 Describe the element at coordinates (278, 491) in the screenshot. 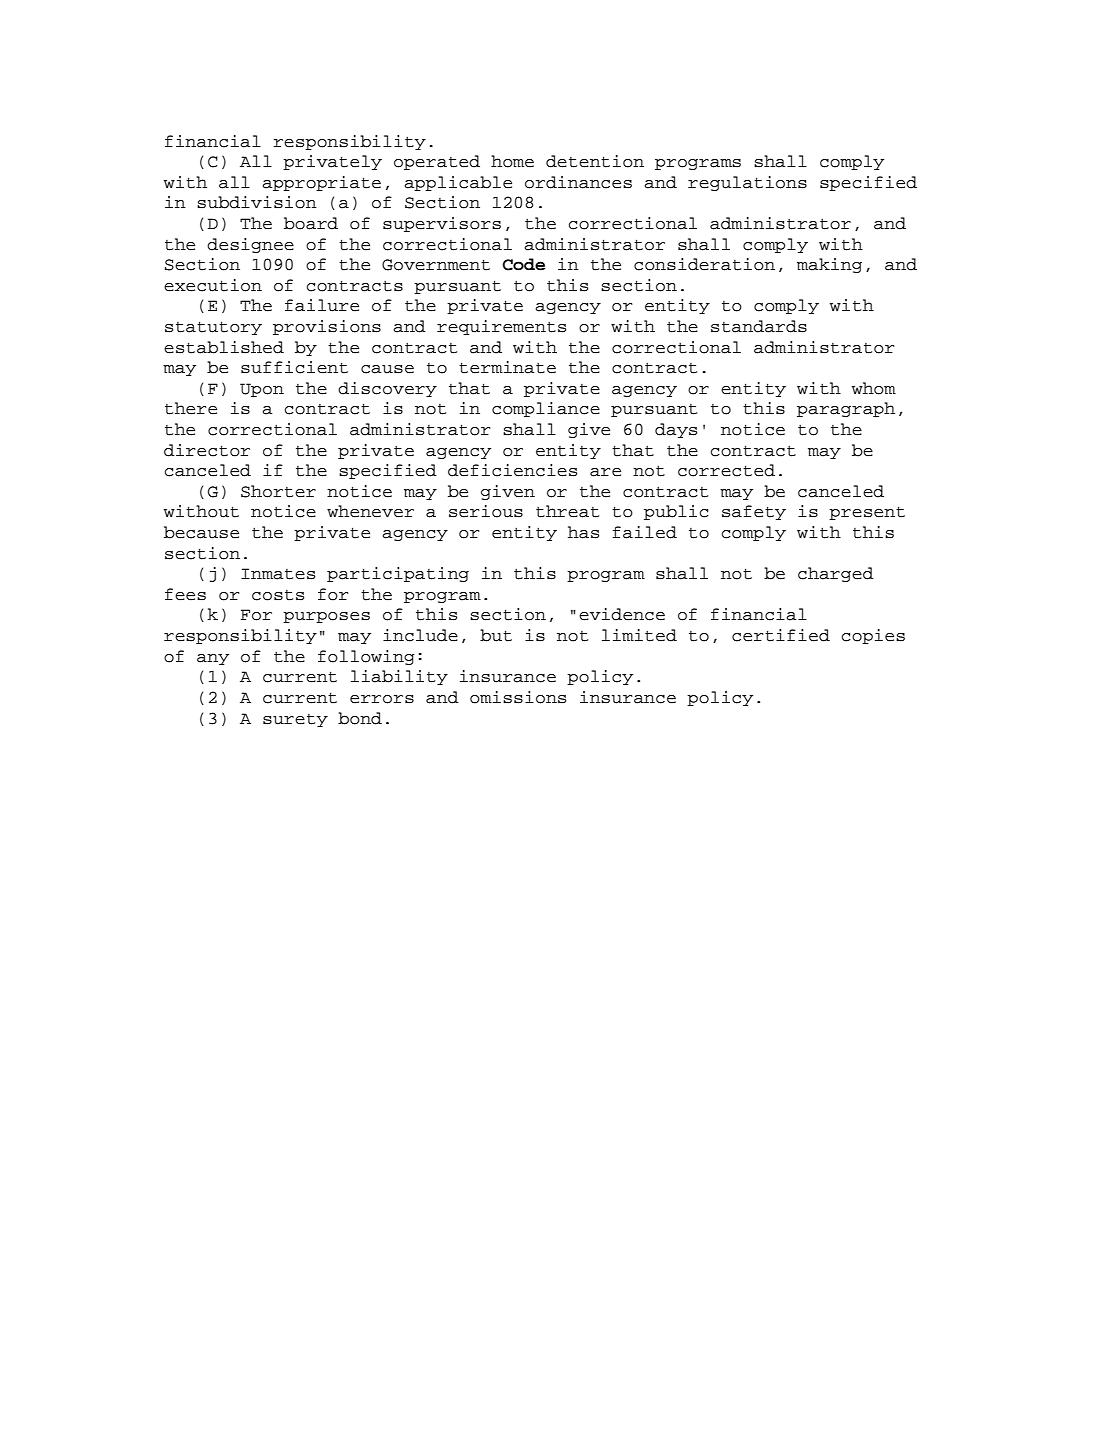

I see `Shorter` at that location.
